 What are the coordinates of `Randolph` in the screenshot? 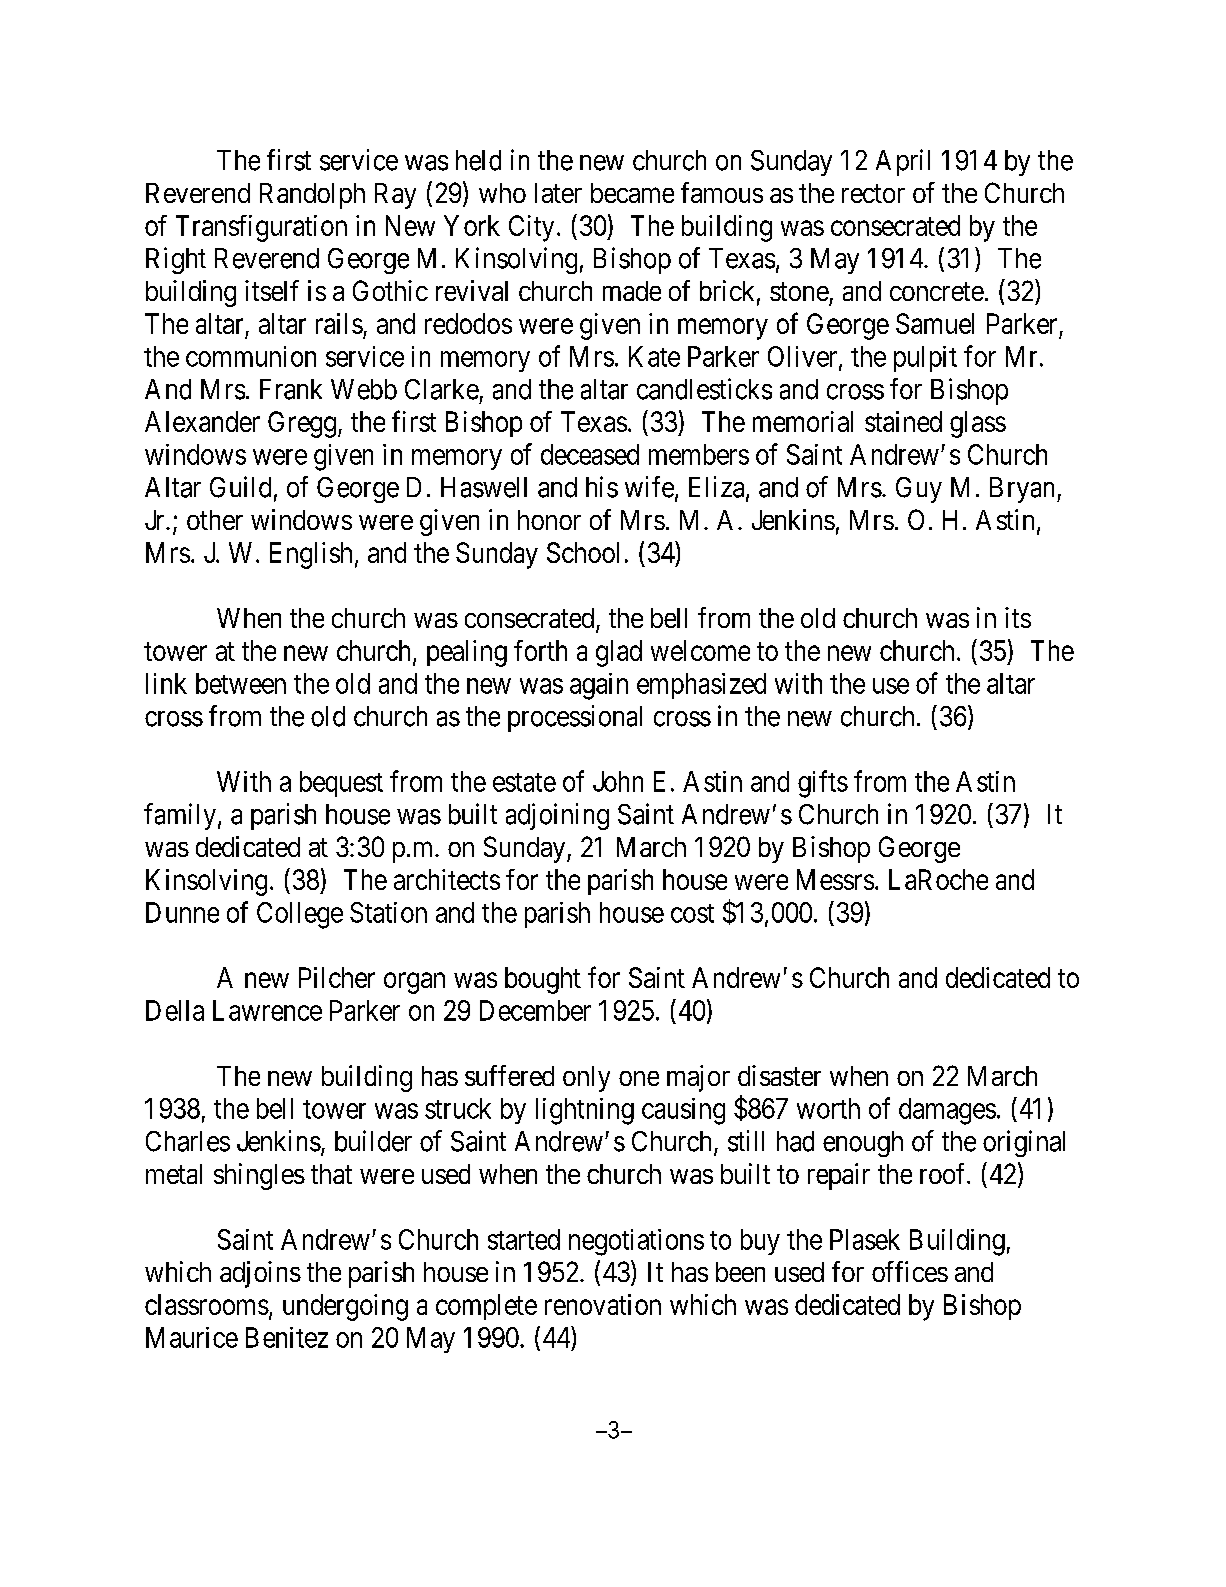 It's located at (312, 196).
